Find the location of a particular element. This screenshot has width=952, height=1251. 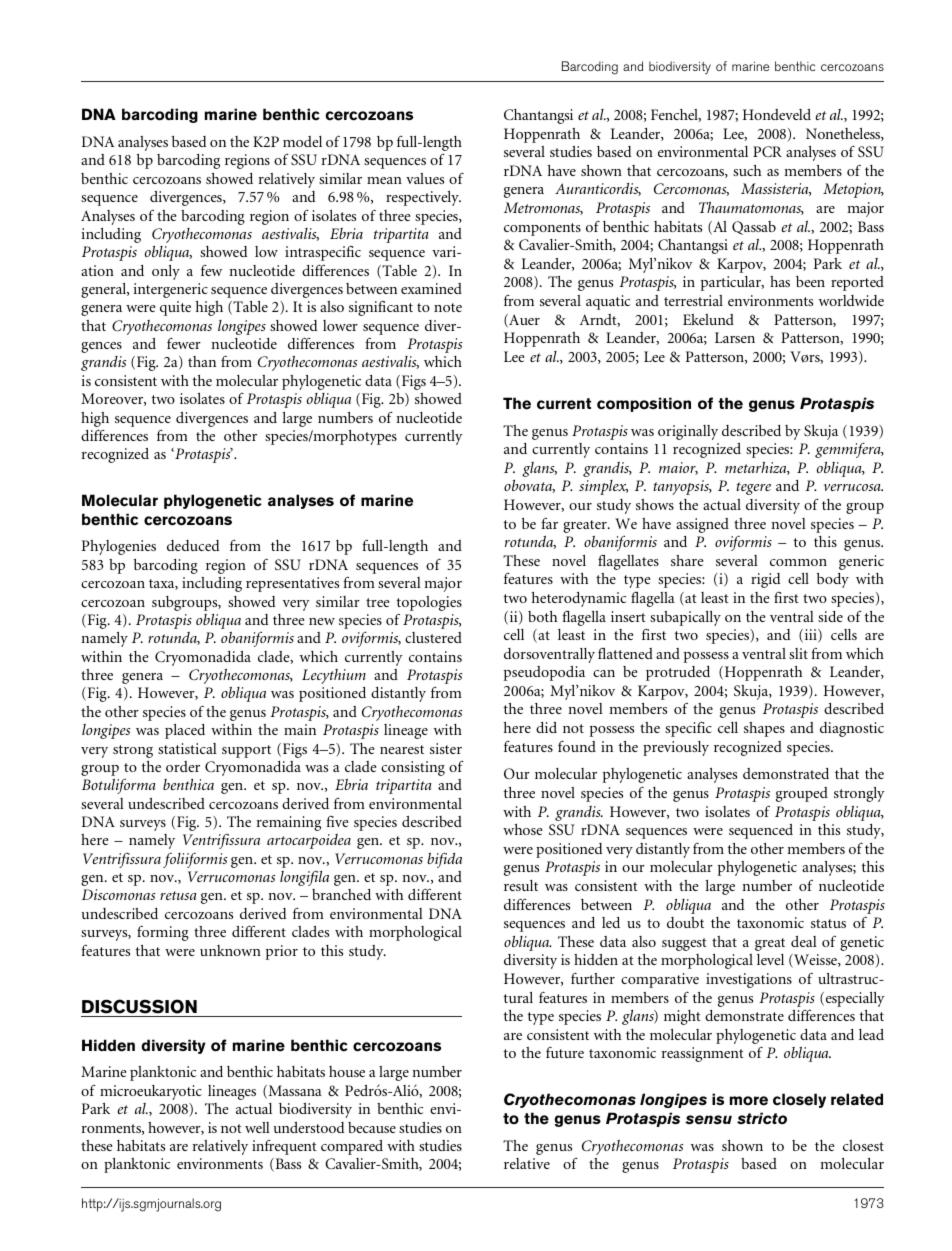

composition is located at coordinates (644, 404).
